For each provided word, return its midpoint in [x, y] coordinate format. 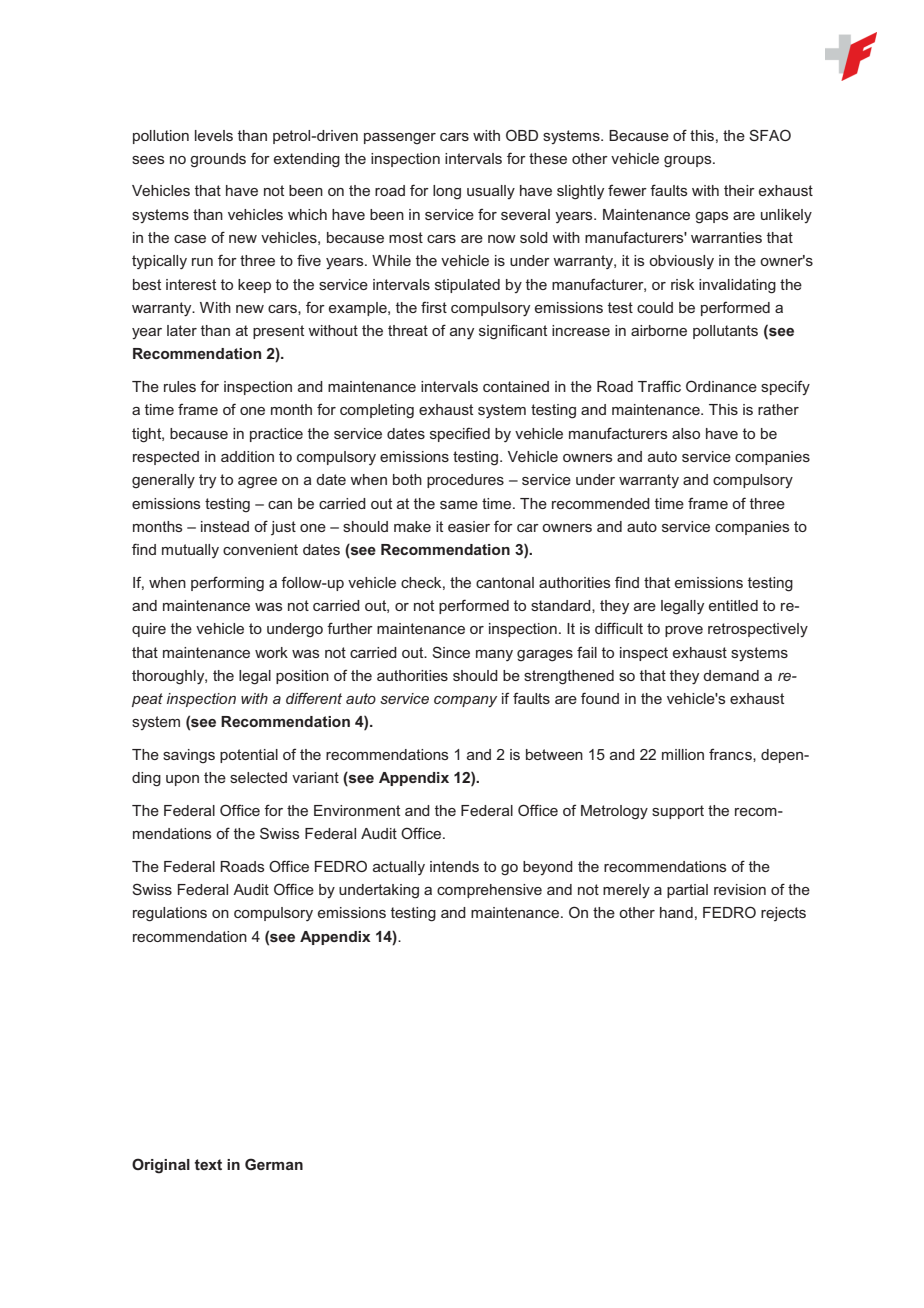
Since [451, 652]
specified [460, 434]
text [208, 1164]
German [274, 1164]
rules [180, 386]
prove [684, 631]
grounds [218, 160]
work [271, 652]
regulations [170, 914]
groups [689, 162]
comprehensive [489, 891]
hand [676, 912]
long [447, 192]
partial [687, 891]
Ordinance [721, 386]
